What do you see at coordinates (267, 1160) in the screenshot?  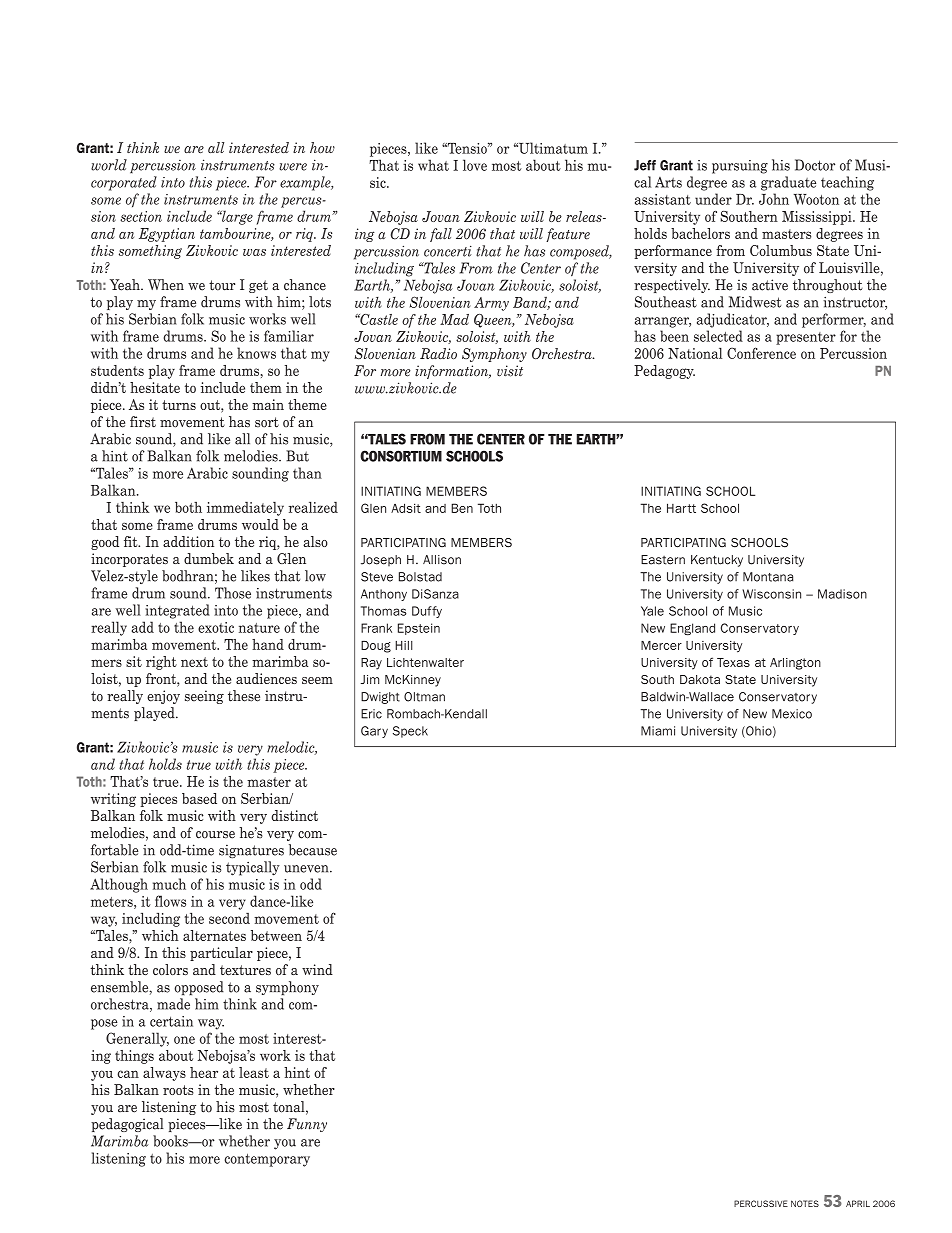 I see `contemporary` at bounding box center [267, 1160].
